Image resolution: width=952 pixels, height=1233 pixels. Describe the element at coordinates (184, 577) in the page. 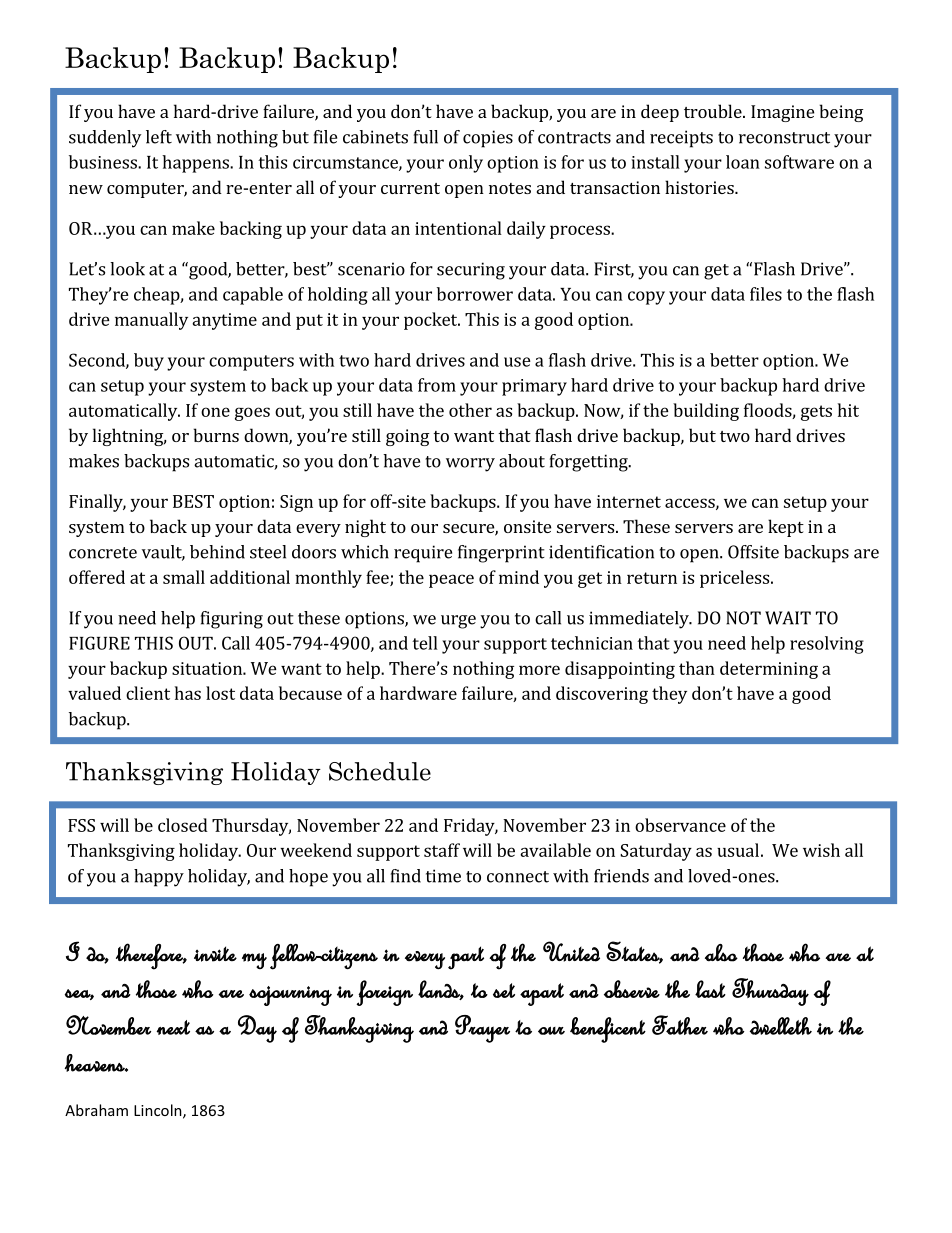

I see `small` at that location.
